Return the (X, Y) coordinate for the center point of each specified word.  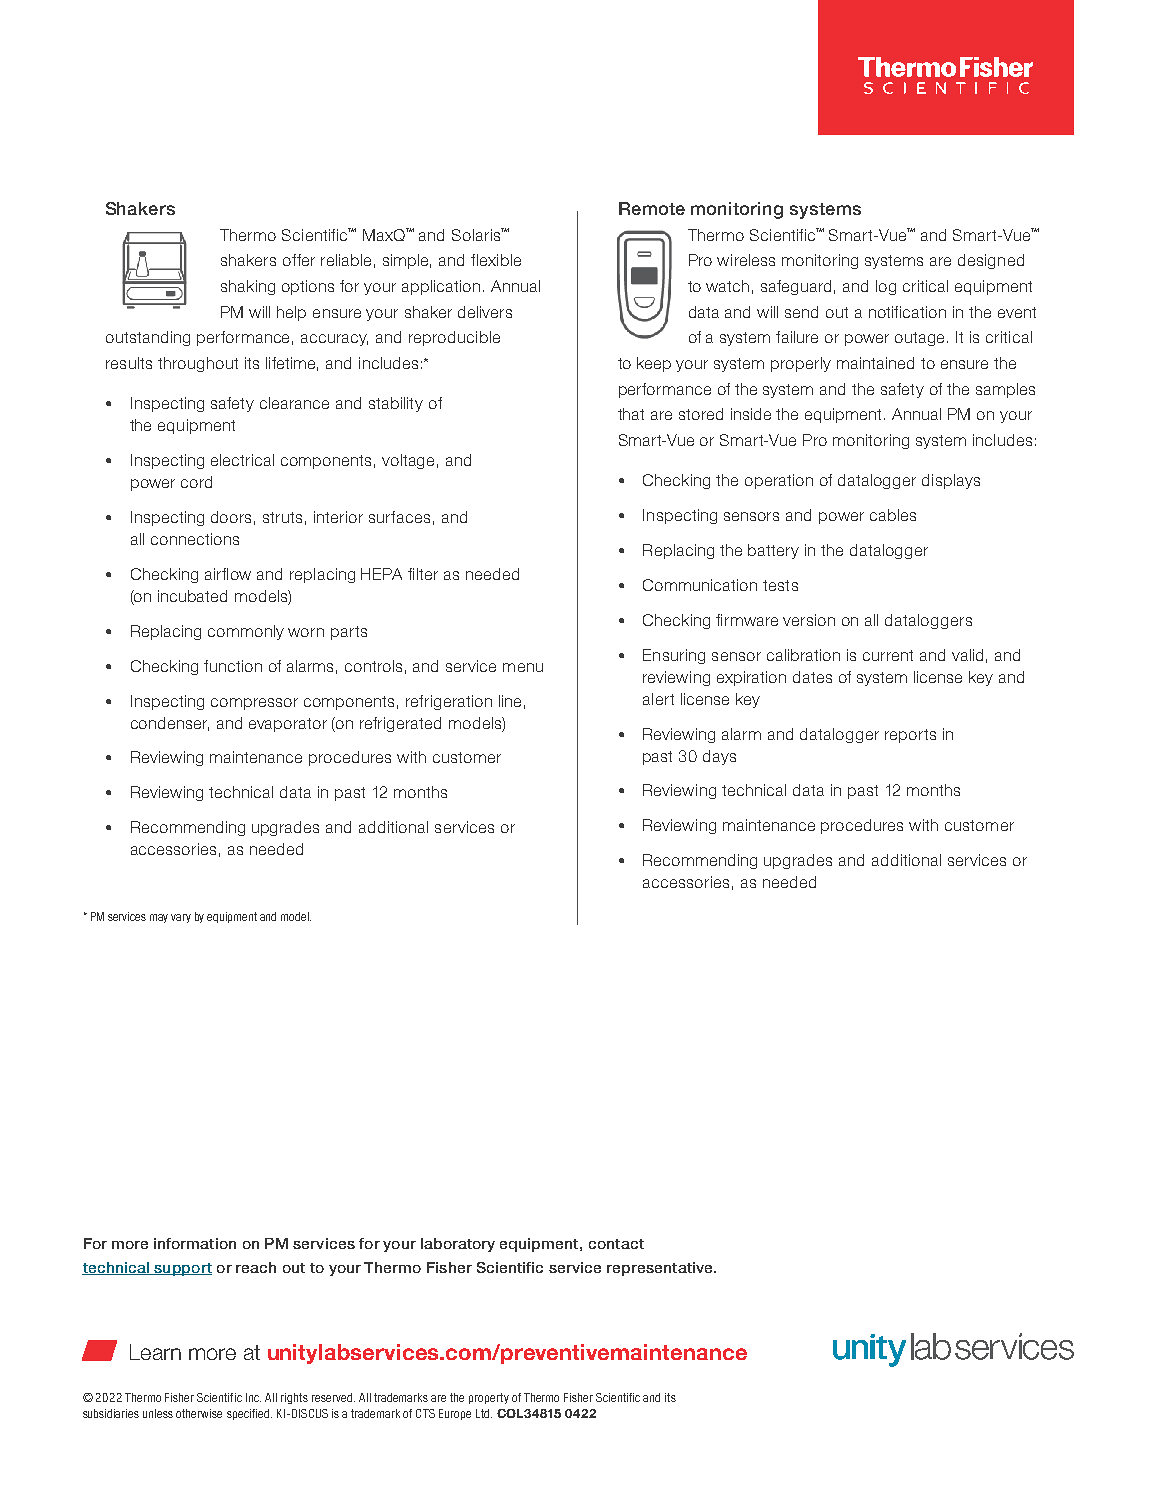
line (510, 701)
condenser (170, 724)
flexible (496, 260)
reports (910, 736)
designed (991, 261)
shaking (248, 287)
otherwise (199, 1413)
